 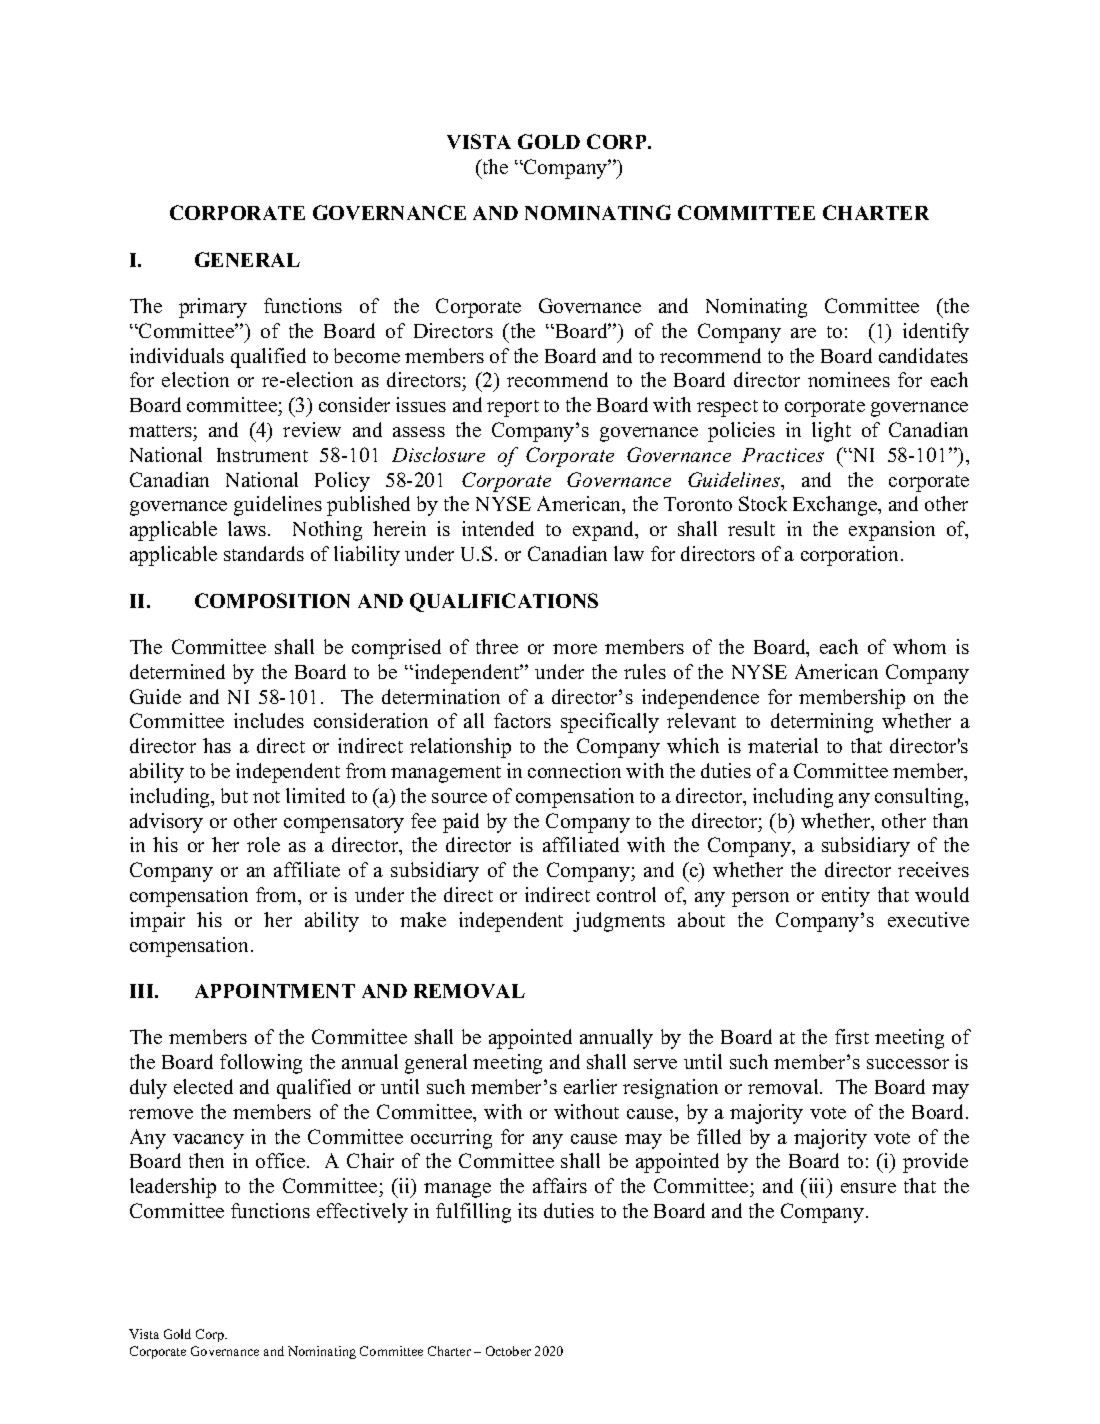 I want to click on following, so click(x=261, y=1064).
